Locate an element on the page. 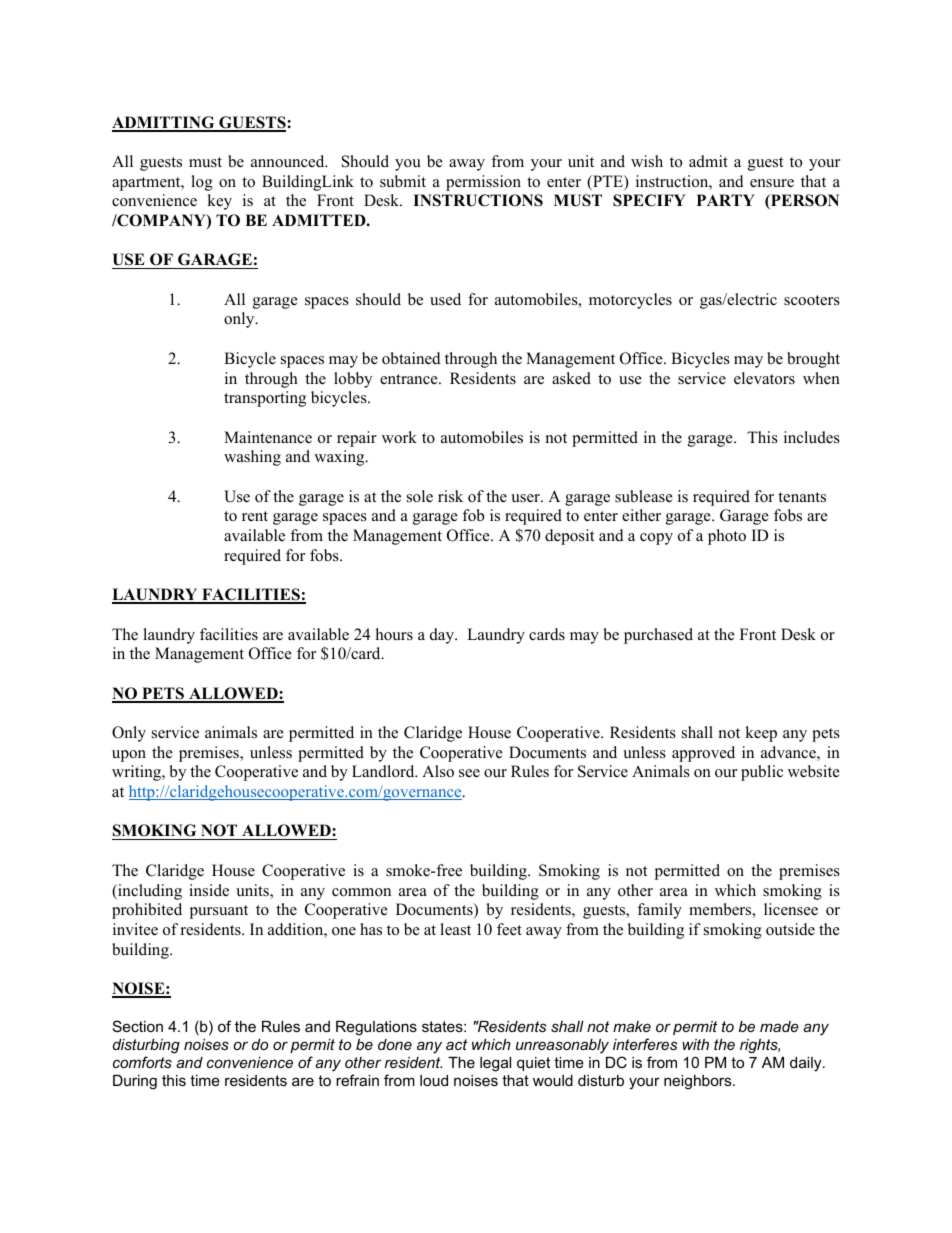 This page has height=1233, width=952. day is located at coordinates (443, 636).
